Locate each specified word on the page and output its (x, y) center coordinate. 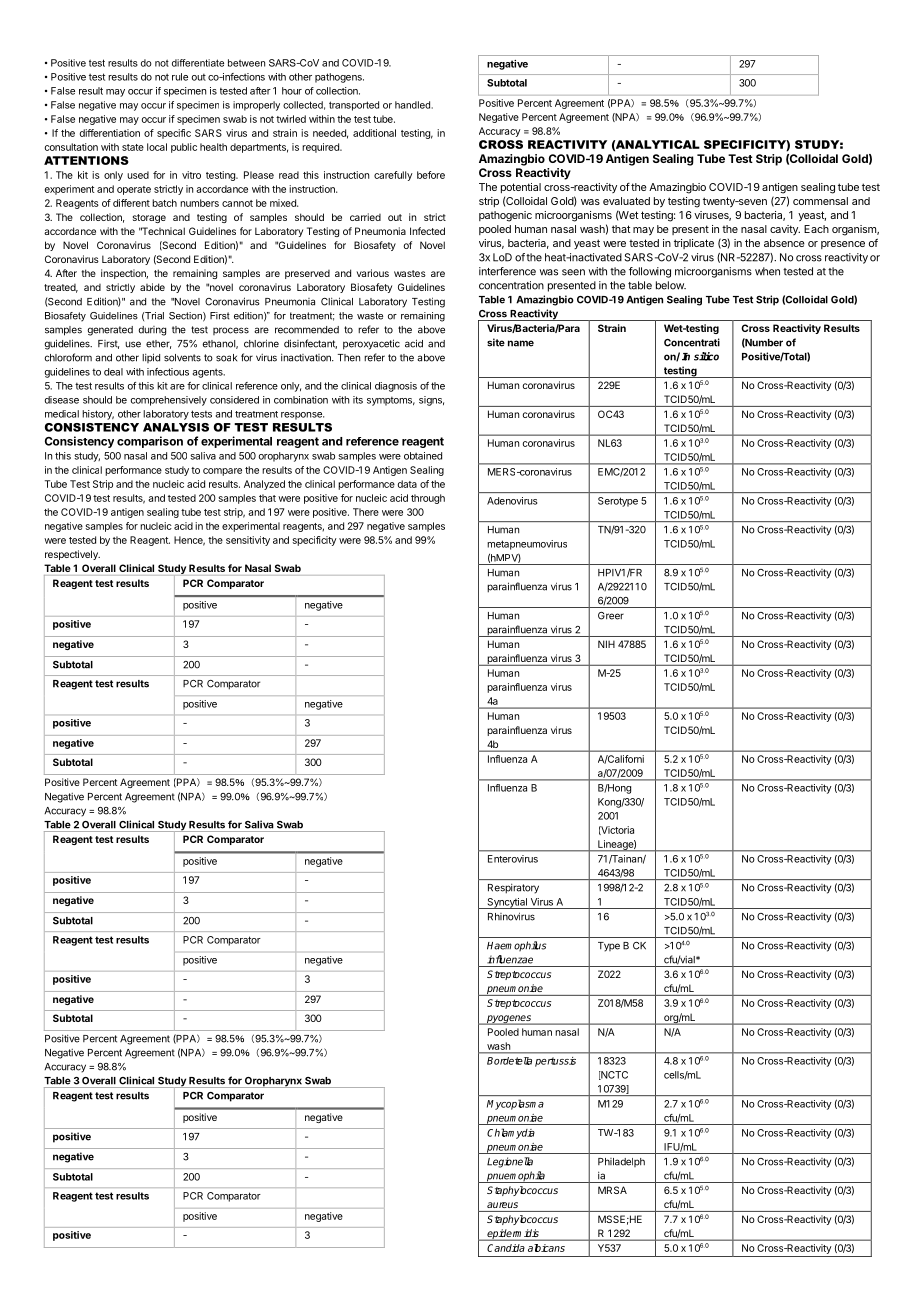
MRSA (612, 1190)
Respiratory (513, 888)
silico (706, 356)
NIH (606, 644)
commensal (820, 201)
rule (180, 77)
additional (374, 133)
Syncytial (507, 903)
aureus (502, 1205)
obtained (423, 456)
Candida (506, 1248)
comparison (150, 442)
